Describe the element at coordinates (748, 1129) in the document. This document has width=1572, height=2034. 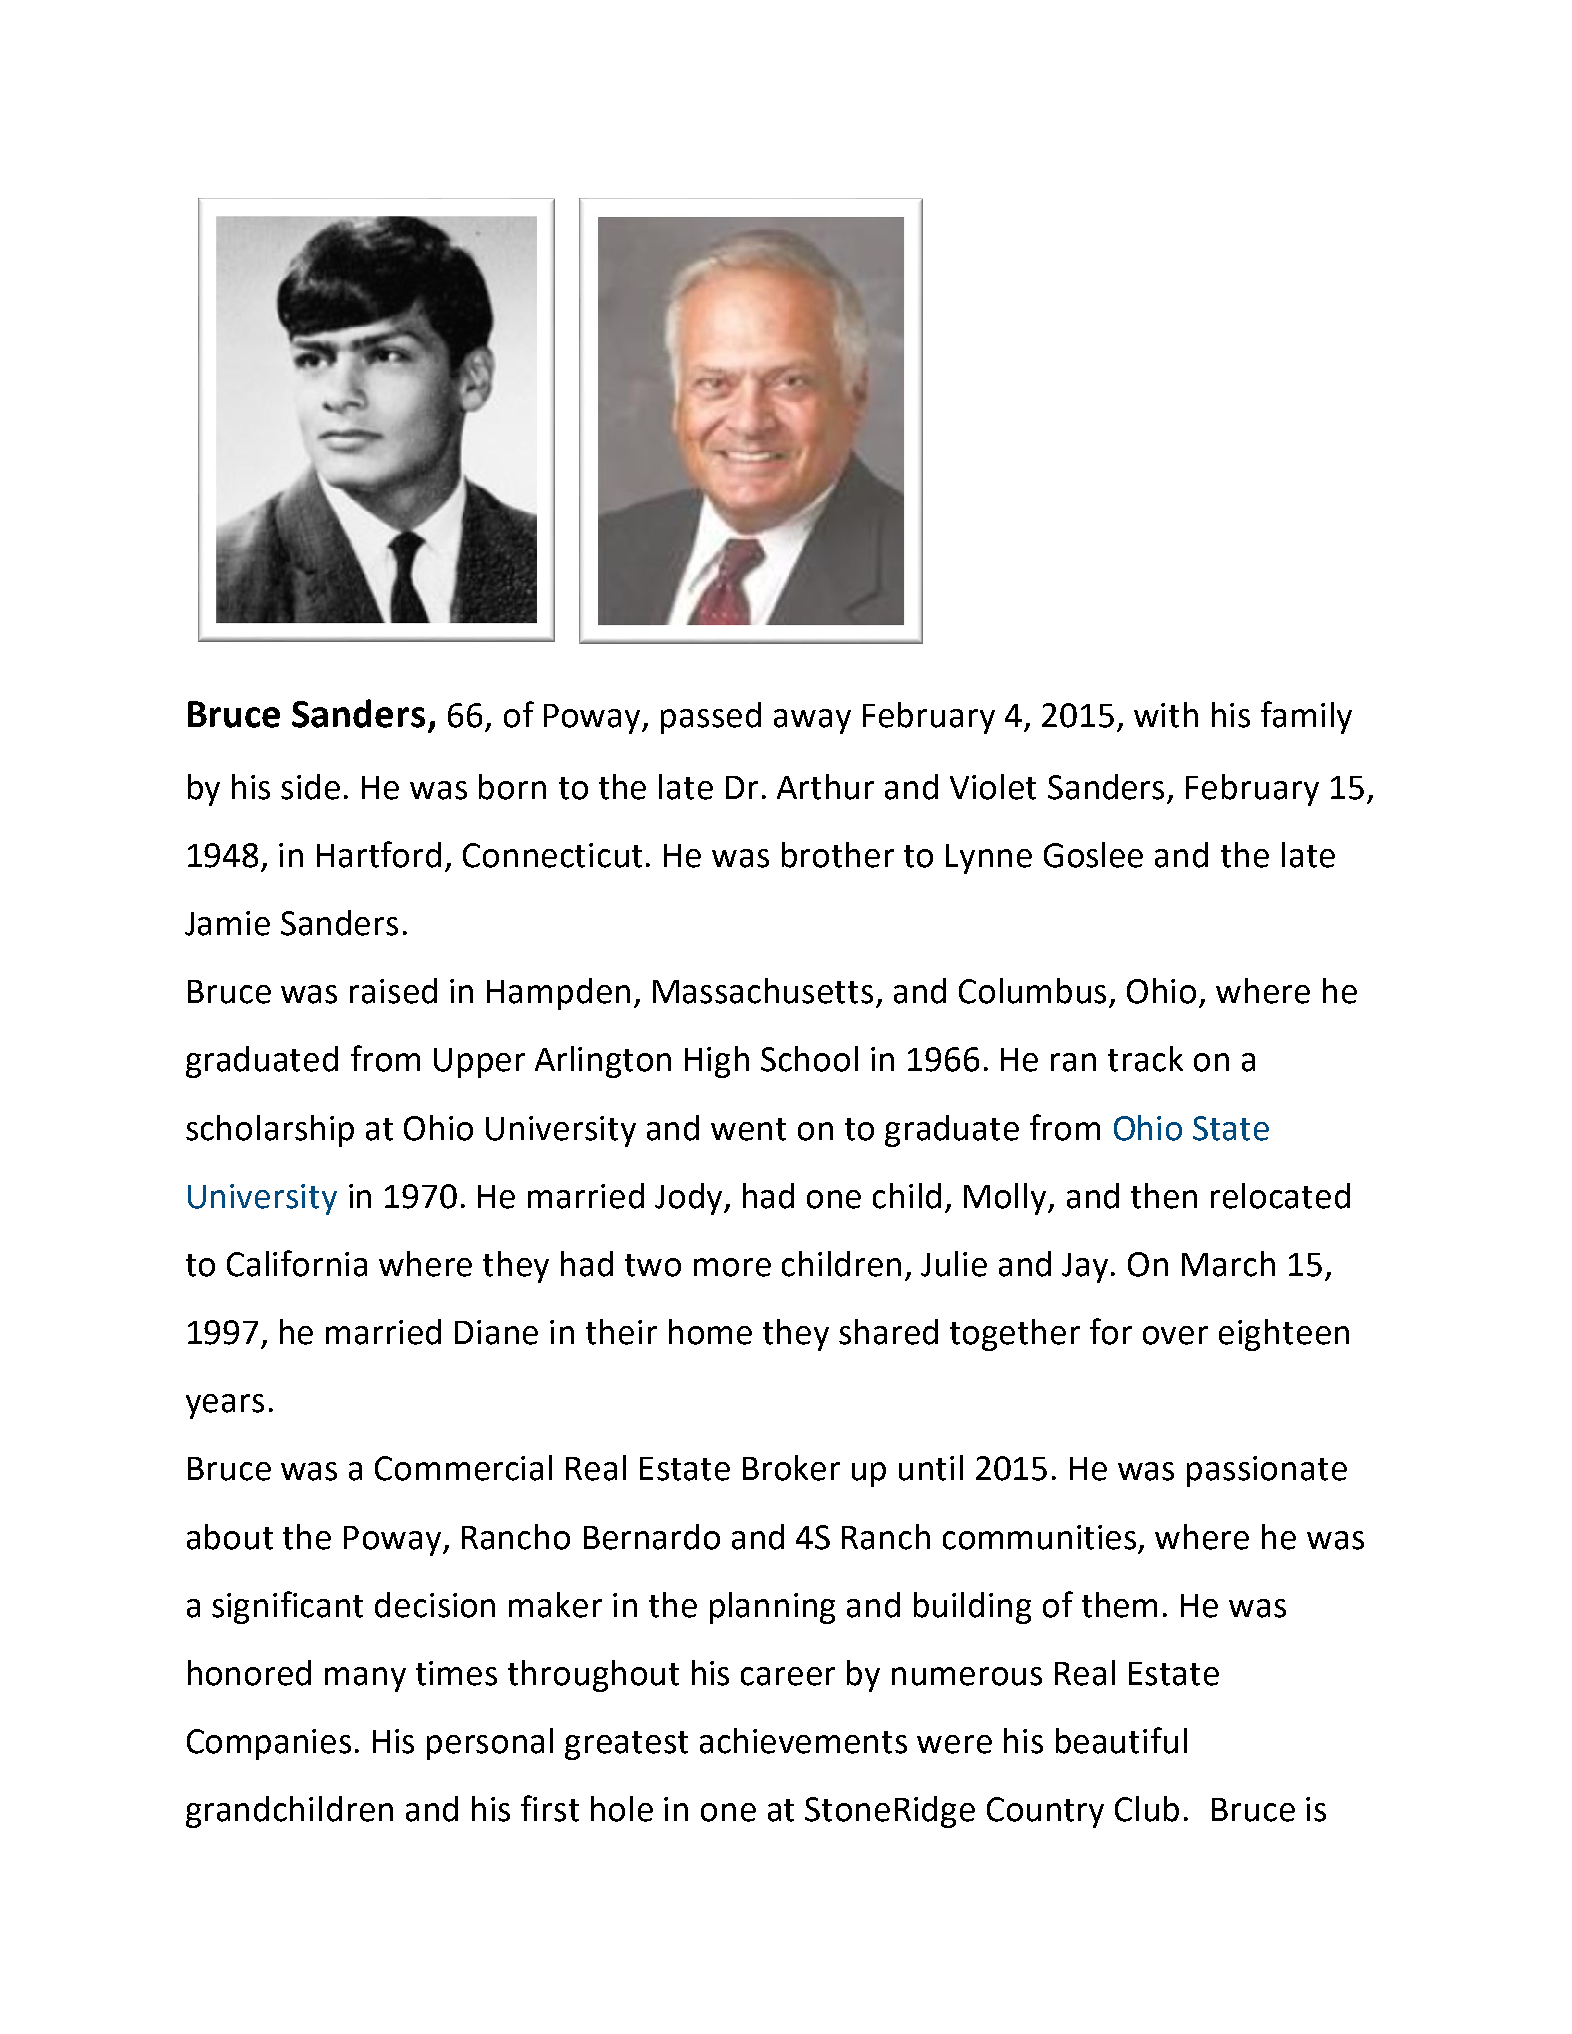
I see `went` at that location.
